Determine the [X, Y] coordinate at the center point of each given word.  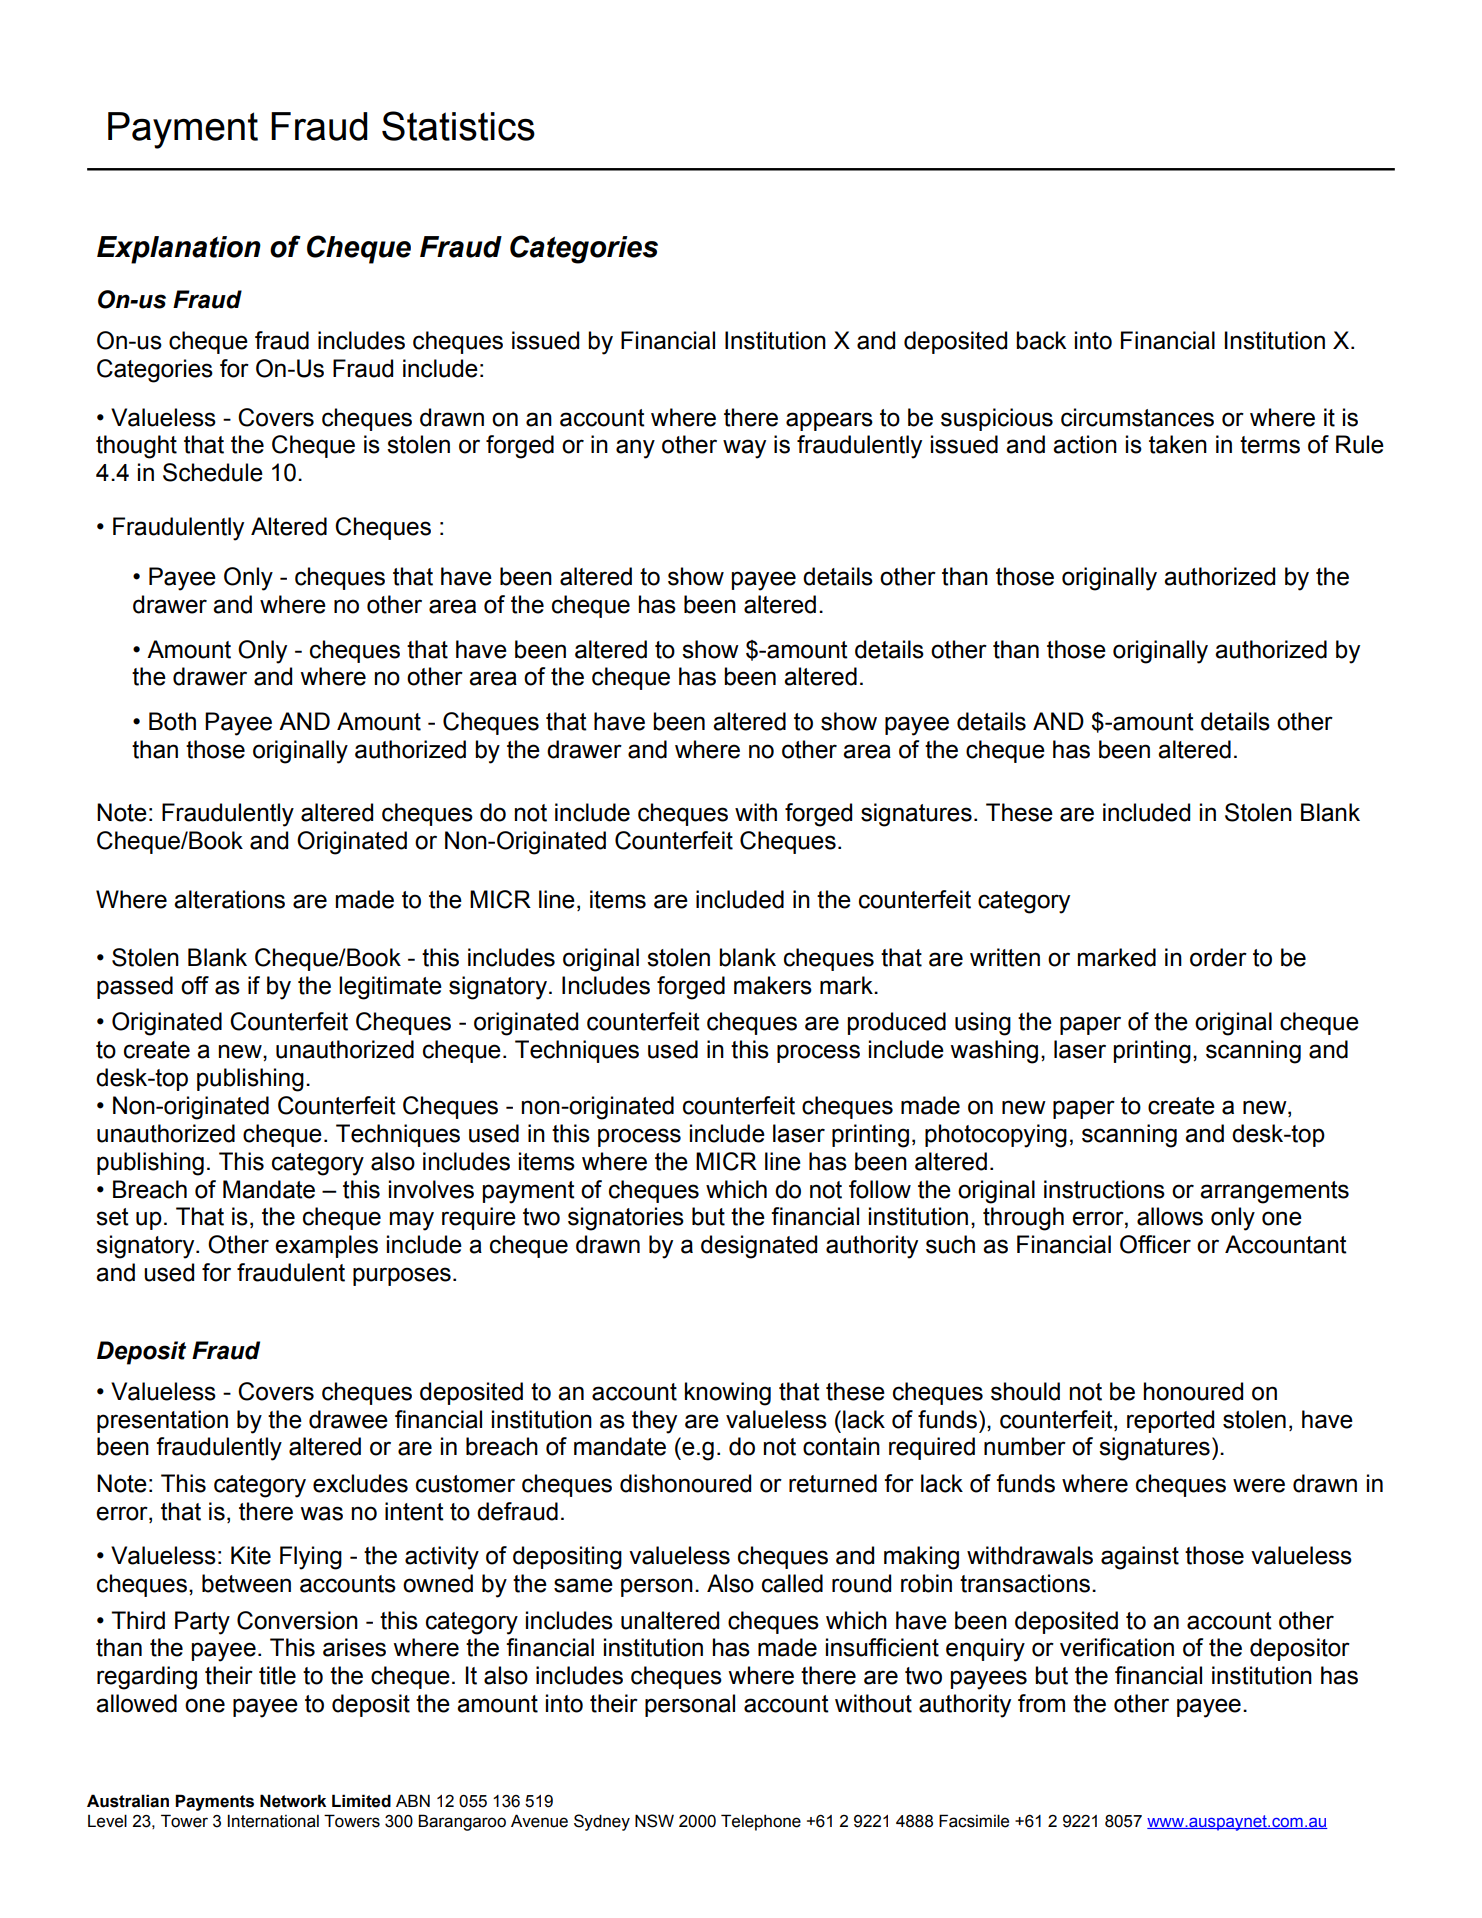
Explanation [179, 250]
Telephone [761, 1822]
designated [759, 1247]
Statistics [458, 126]
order [1218, 957]
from [1041, 1703]
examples [326, 1246]
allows [1170, 1216]
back [1041, 340]
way [744, 449]
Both [172, 721]
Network [293, 1801]
